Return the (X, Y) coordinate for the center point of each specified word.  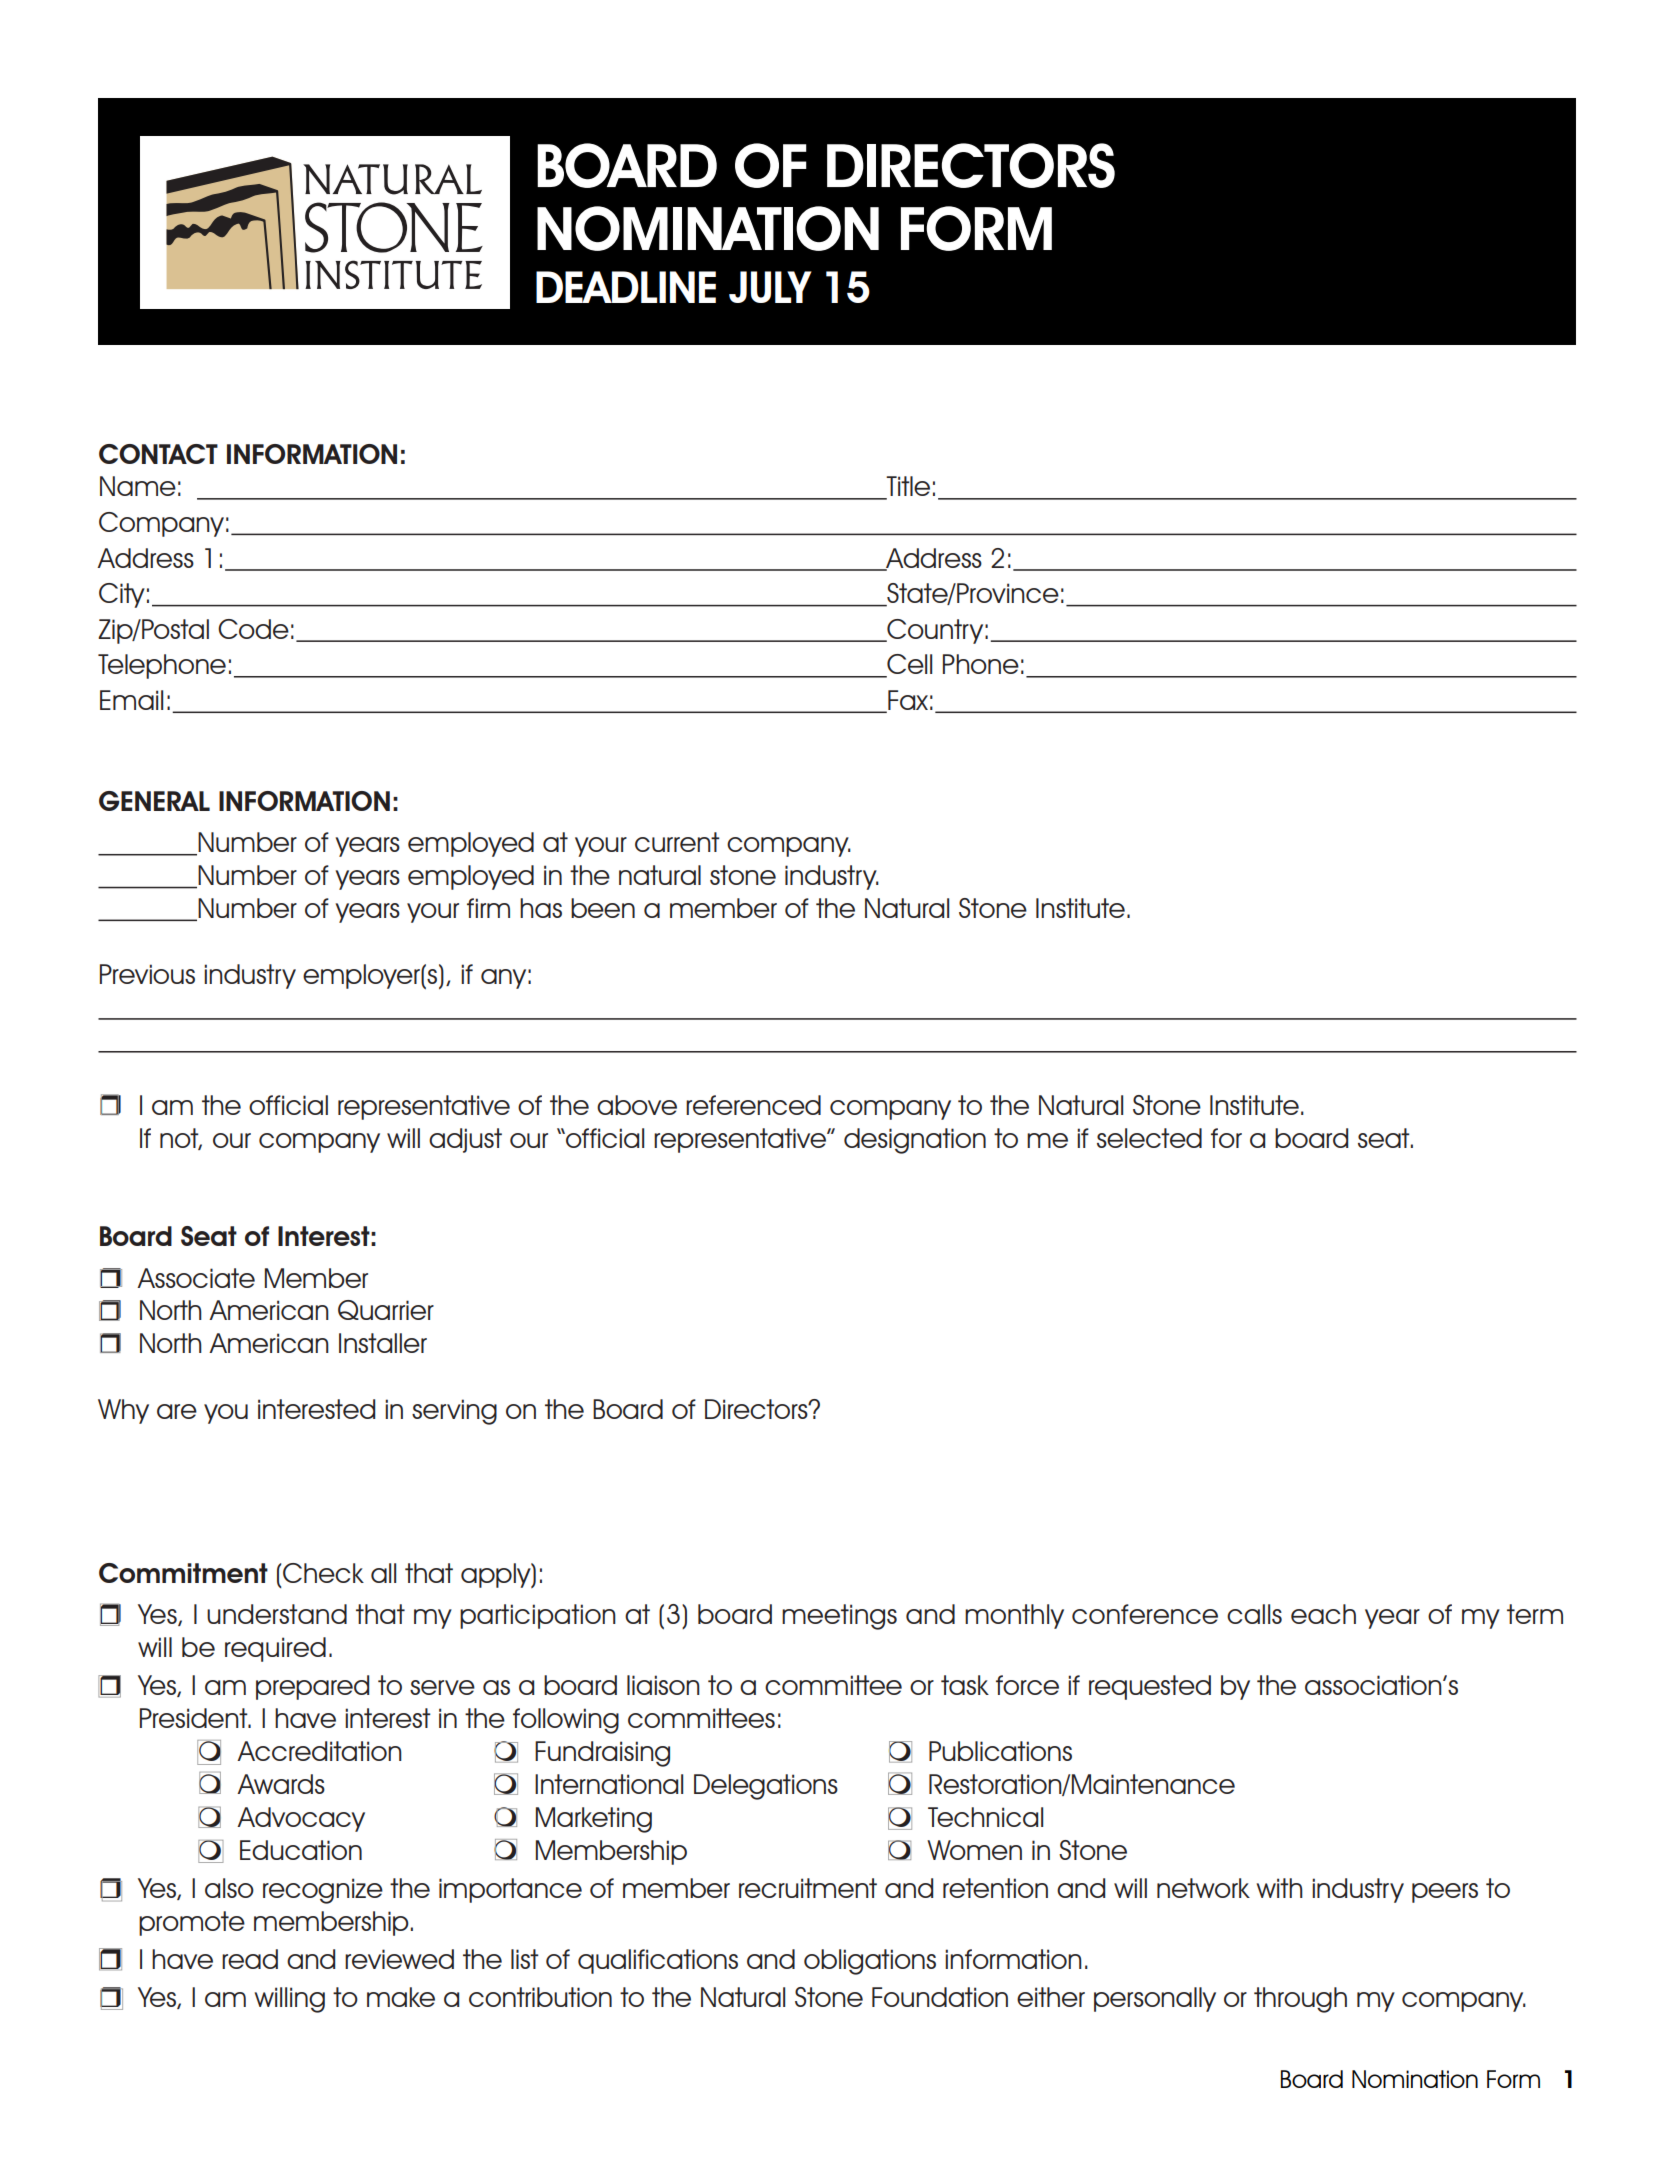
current (677, 842)
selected (1149, 1138)
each (1323, 1614)
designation (915, 1141)
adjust (465, 1140)
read (250, 1959)
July (770, 287)
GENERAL (154, 801)
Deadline (626, 287)
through (1300, 2000)
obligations (870, 1962)
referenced (753, 1105)
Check (323, 1573)
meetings (839, 1617)
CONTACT (158, 454)
